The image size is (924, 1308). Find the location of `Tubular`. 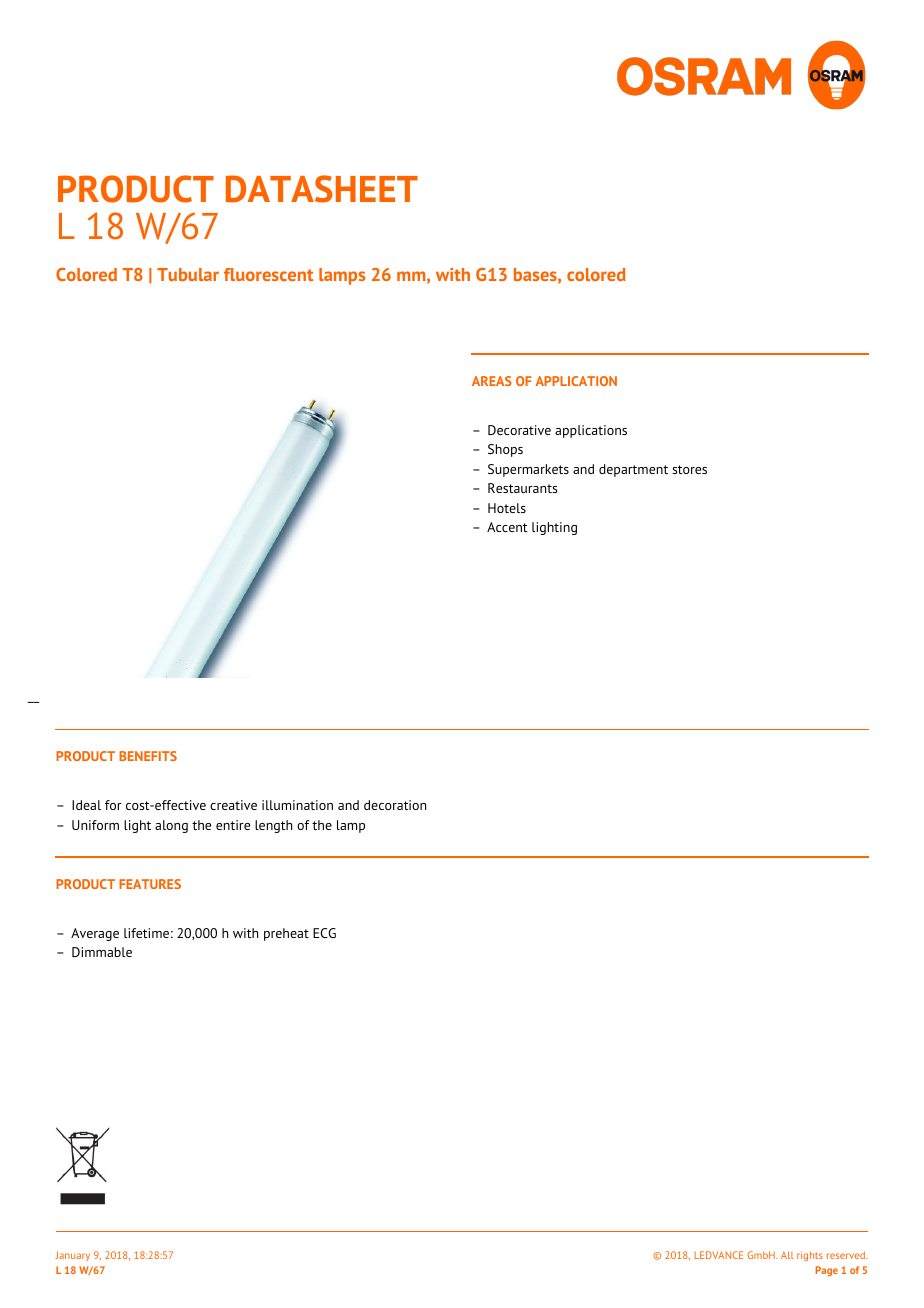

Tubular is located at coordinates (188, 274).
